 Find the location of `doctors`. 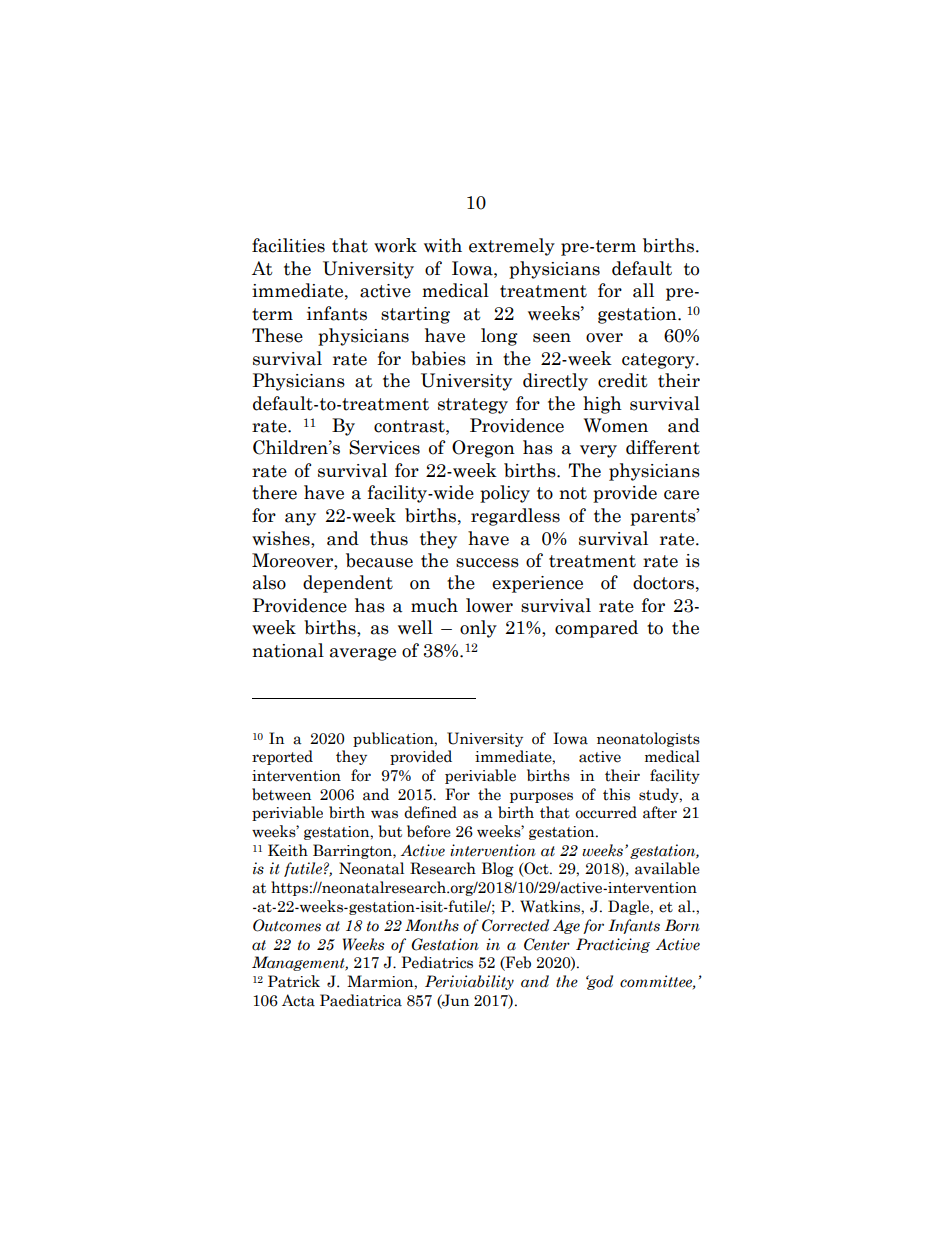

doctors is located at coordinates (663, 582).
